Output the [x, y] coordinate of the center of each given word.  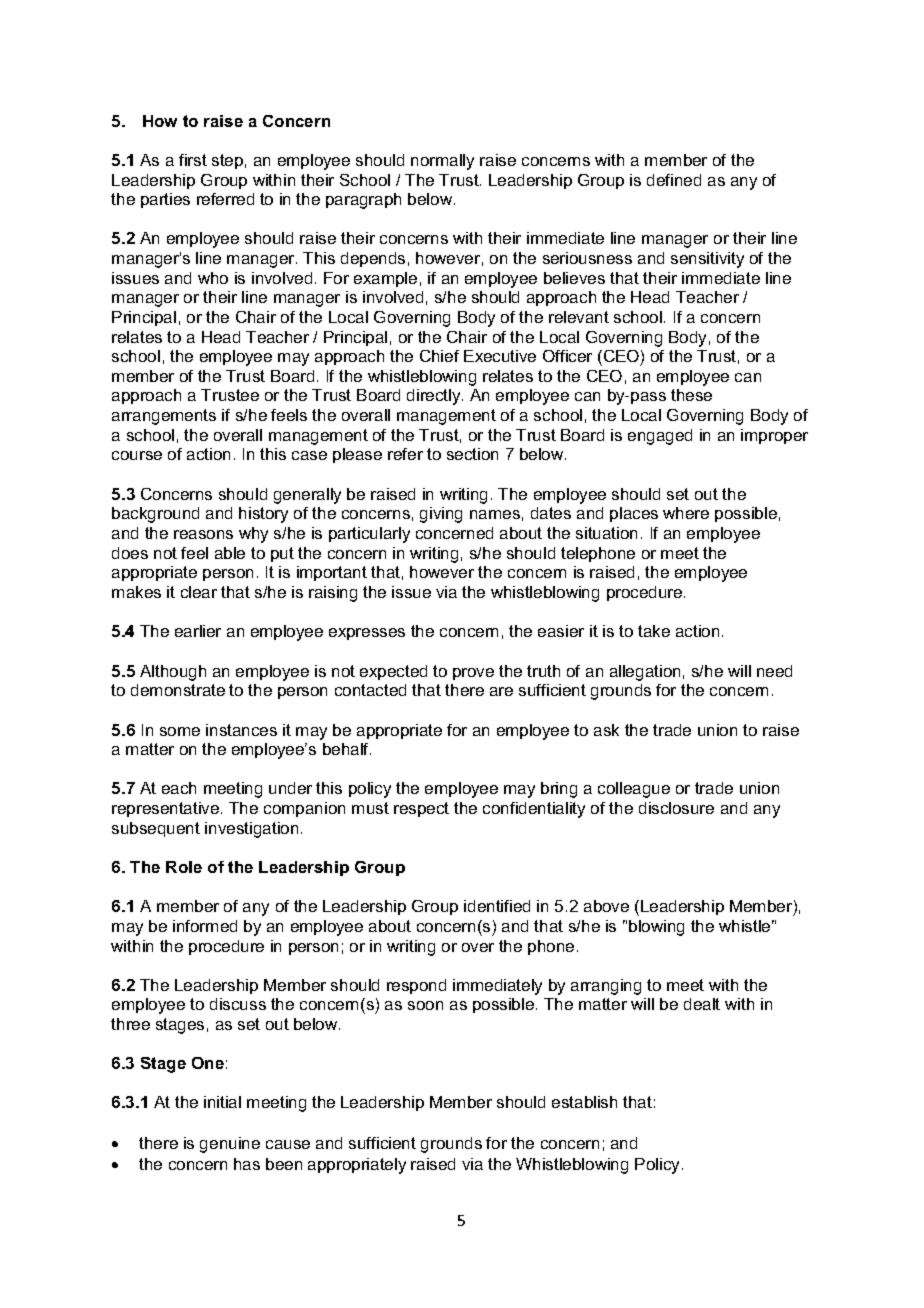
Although [173, 673]
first [193, 160]
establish [584, 1102]
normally [442, 162]
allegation [645, 673]
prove [473, 674]
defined [674, 180]
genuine [230, 1145]
